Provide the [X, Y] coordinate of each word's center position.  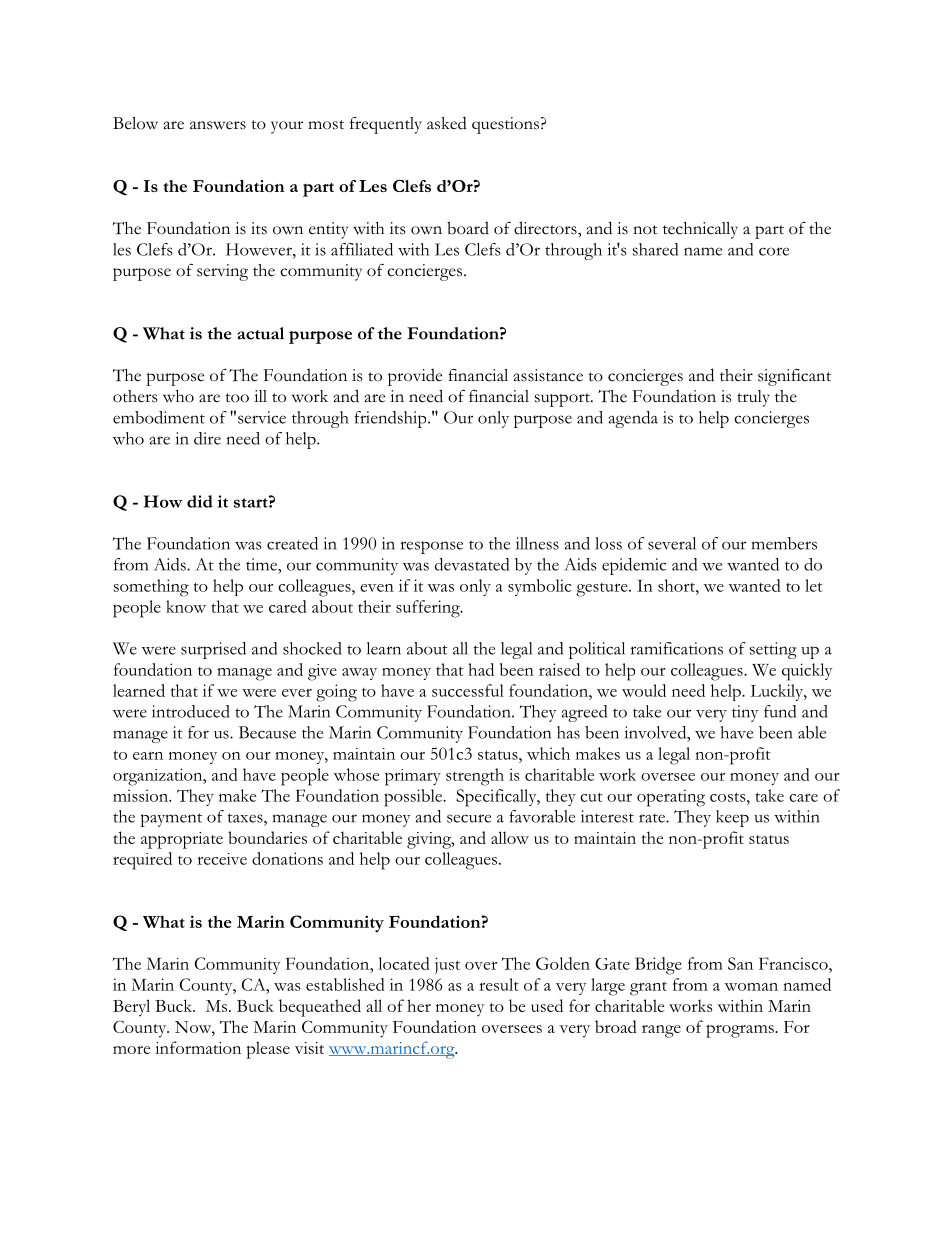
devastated [472, 564]
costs [729, 797]
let [814, 585]
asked [447, 123]
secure [469, 818]
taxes [246, 818]
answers [218, 125]
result [499, 984]
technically [700, 230]
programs [741, 1031]
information [198, 1047]
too [237, 398]
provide [415, 377]
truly [753, 398]
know [186, 606]
